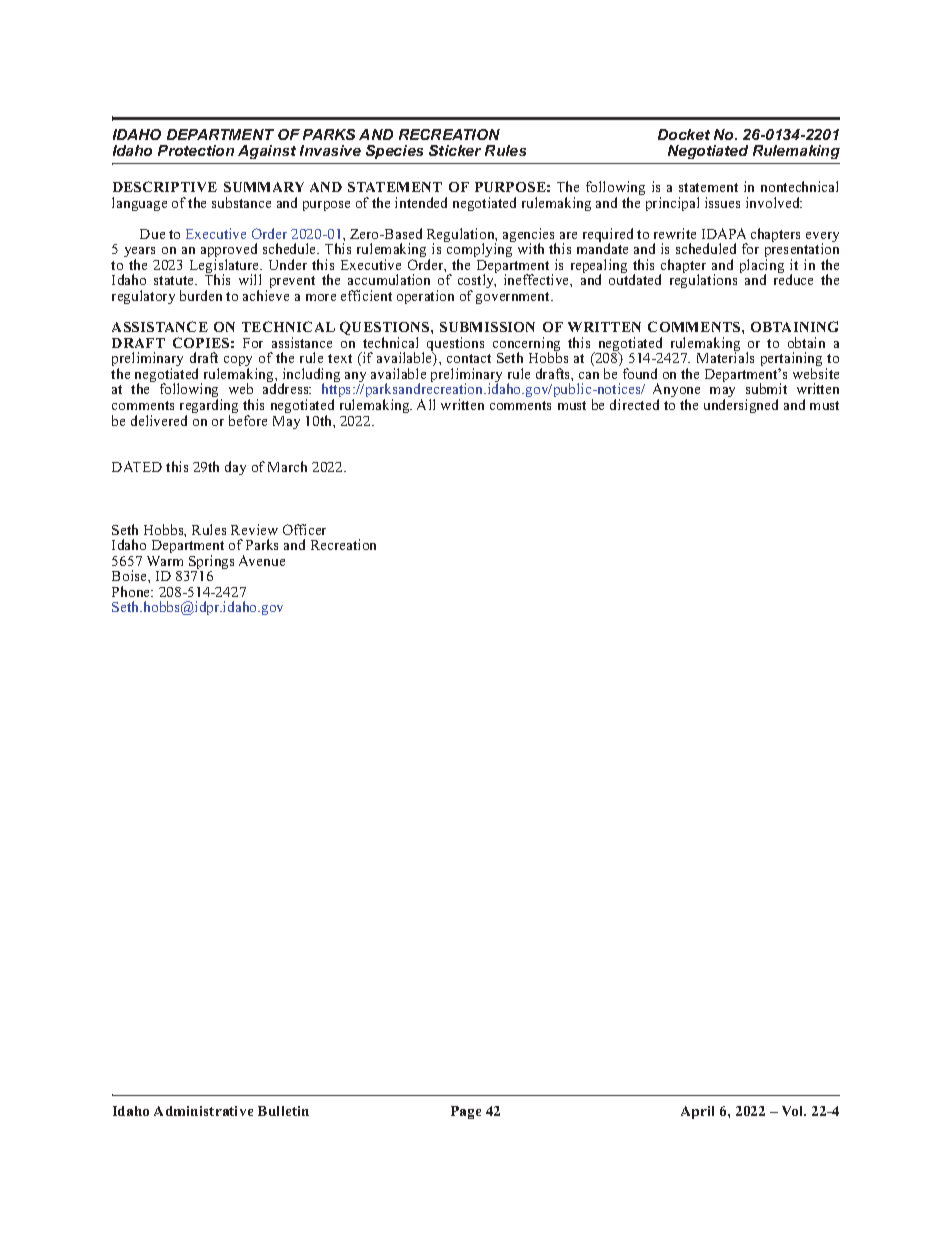 The width and height of the screenshot is (952, 1233). I want to click on Page, so click(466, 1112).
